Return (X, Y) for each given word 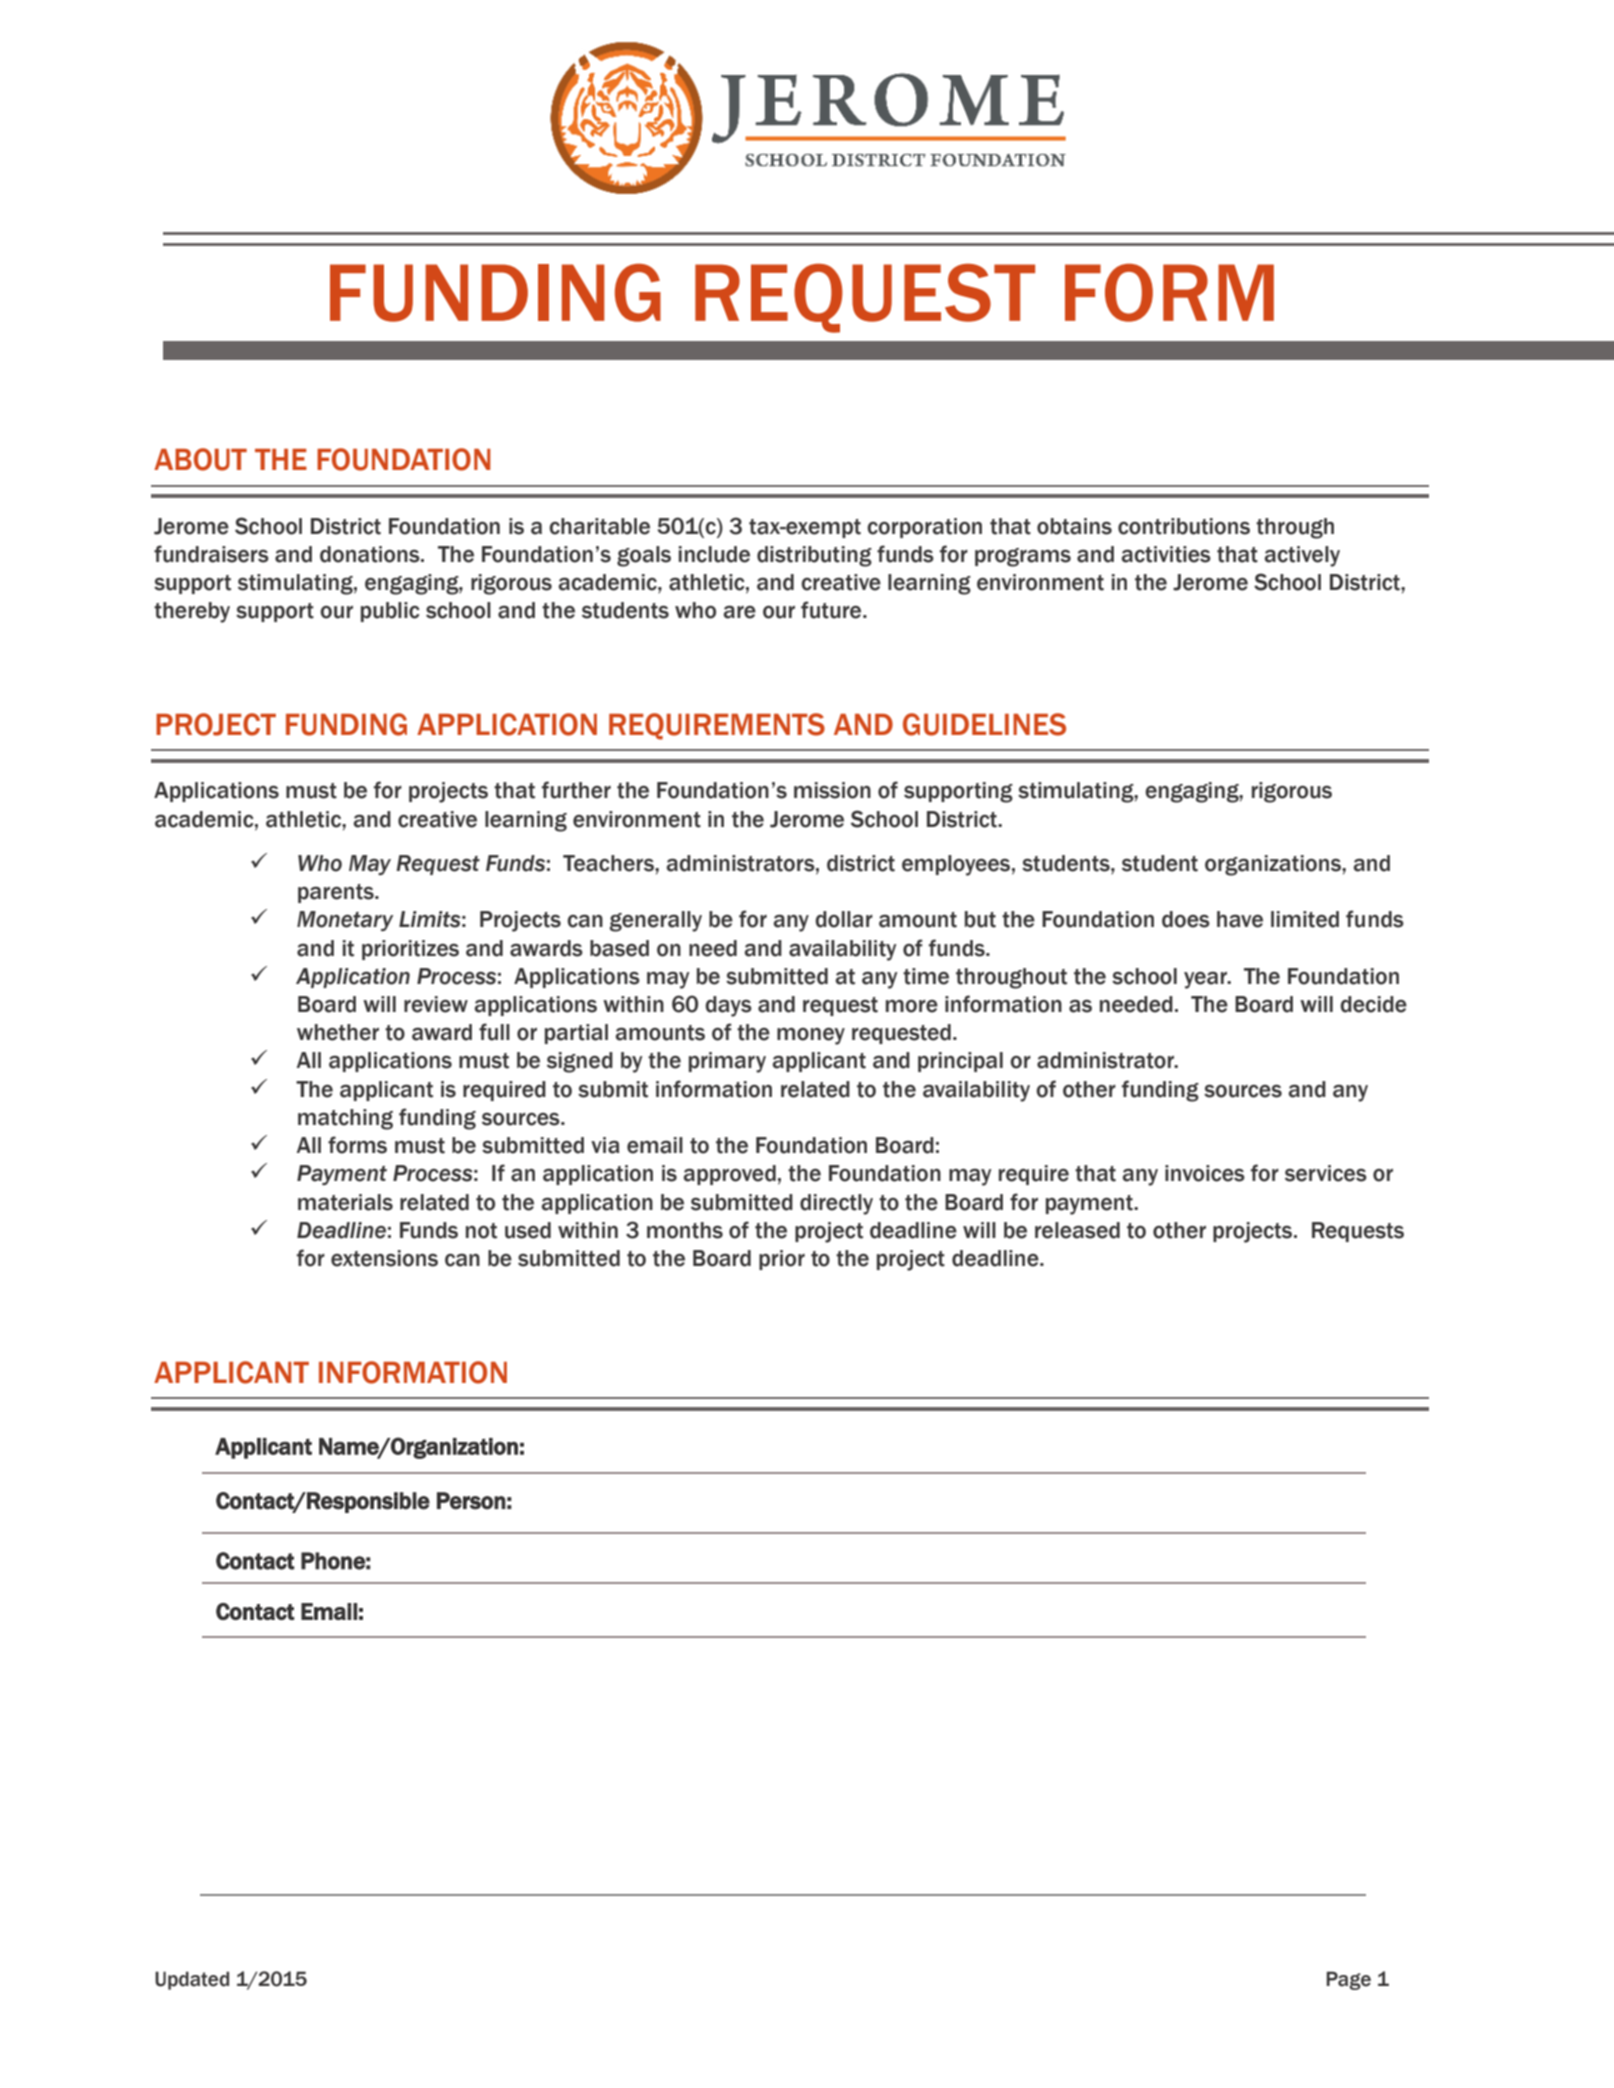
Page (1349, 1980)
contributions (1184, 526)
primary (727, 1062)
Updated (192, 1980)
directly (836, 1204)
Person (471, 1501)
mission (832, 790)
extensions (384, 1258)
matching (345, 1119)
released (1077, 1230)
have (1240, 919)
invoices (1205, 1173)
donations (371, 554)
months (685, 1230)
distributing (814, 556)
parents (337, 893)
